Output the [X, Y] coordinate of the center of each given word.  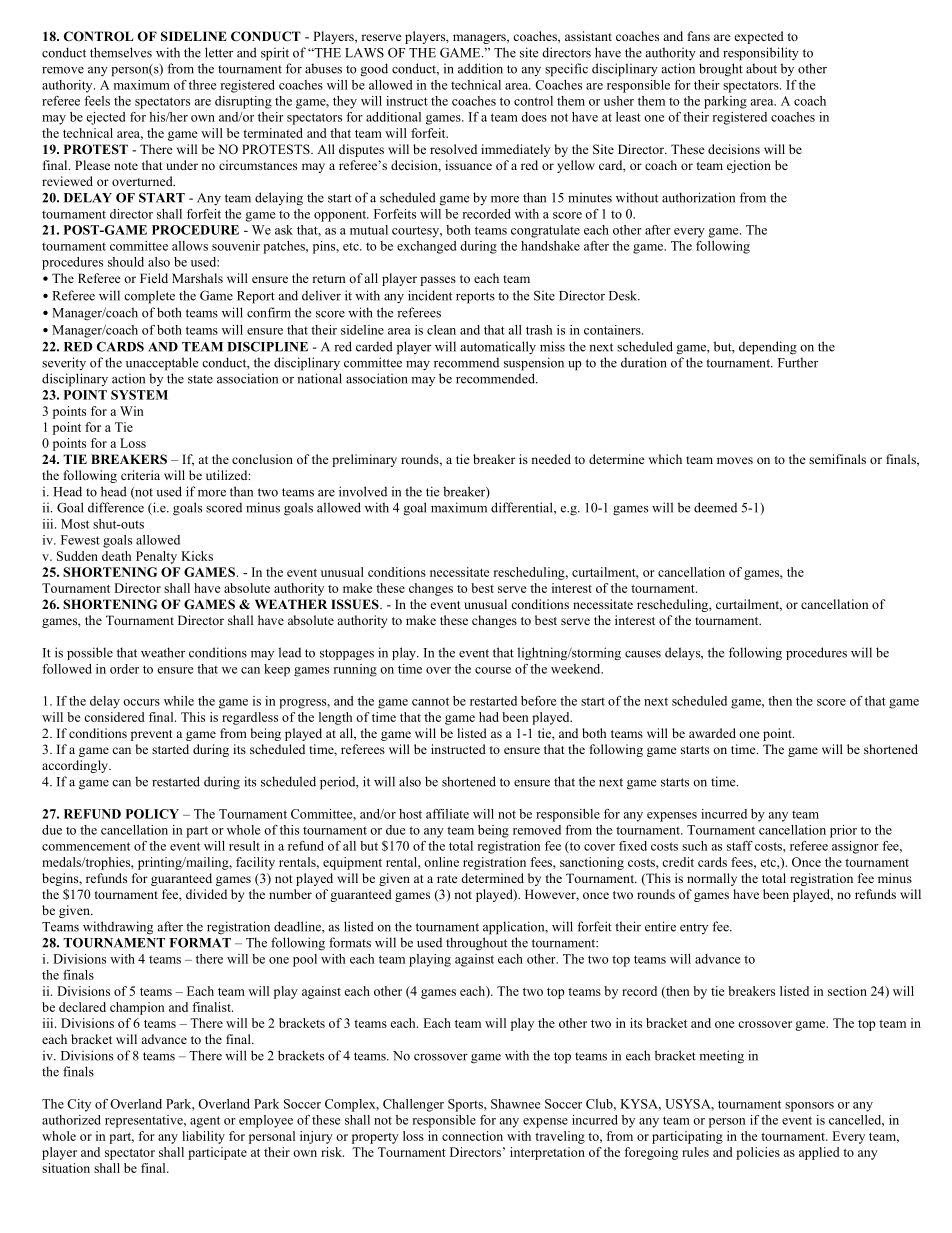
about [761, 68]
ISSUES [356, 604]
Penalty [156, 557]
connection [472, 1136]
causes [643, 654]
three [202, 85]
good [374, 70]
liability [203, 1137]
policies [758, 1153]
